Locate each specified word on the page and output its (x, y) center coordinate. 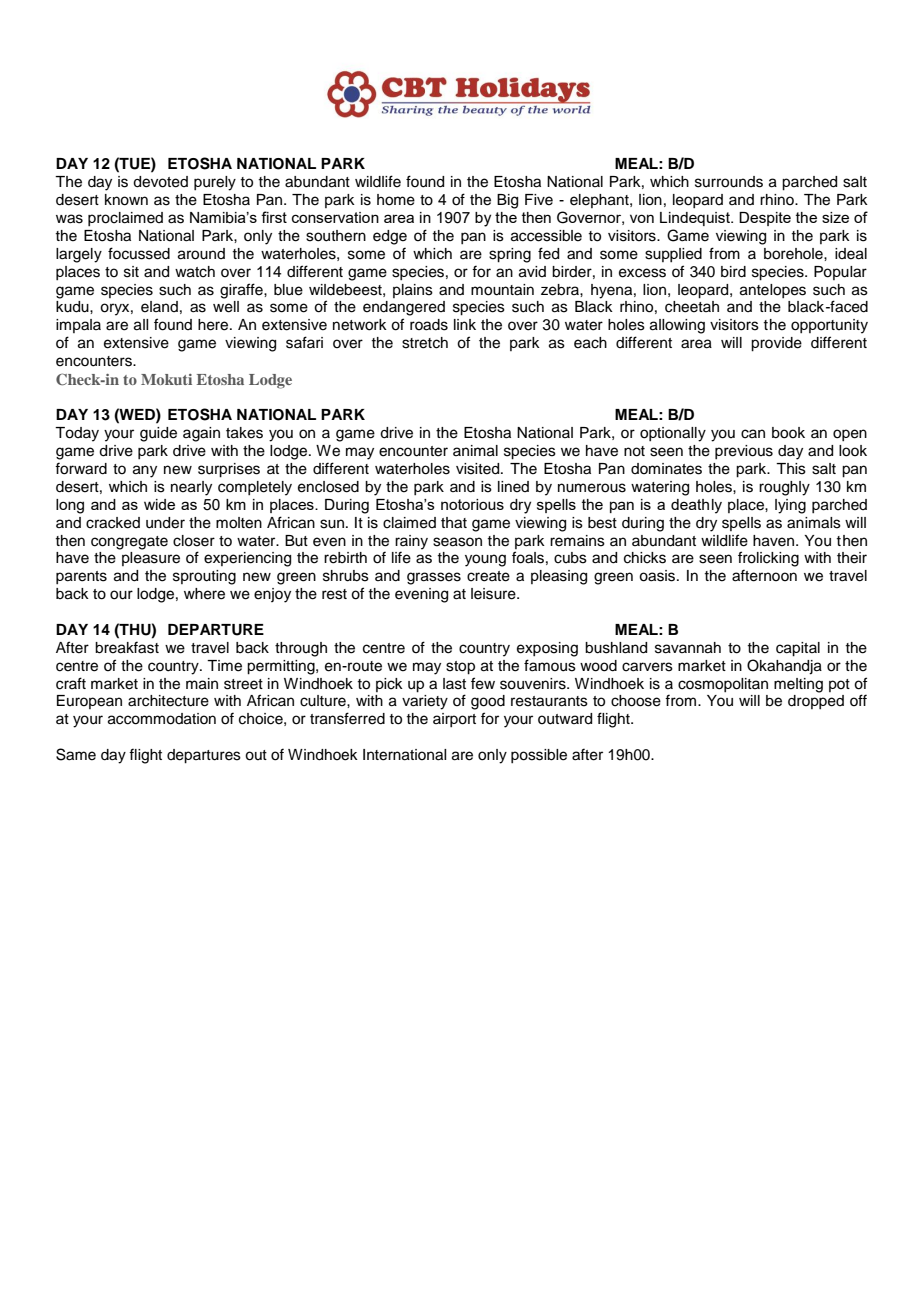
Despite (765, 219)
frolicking (768, 559)
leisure (494, 594)
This (791, 469)
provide (776, 344)
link (465, 324)
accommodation (162, 719)
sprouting (204, 577)
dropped (816, 702)
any (145, 471)
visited (479, 469)
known (126, 200)
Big (507, 201)
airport (454, 720)
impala (78, 326)
